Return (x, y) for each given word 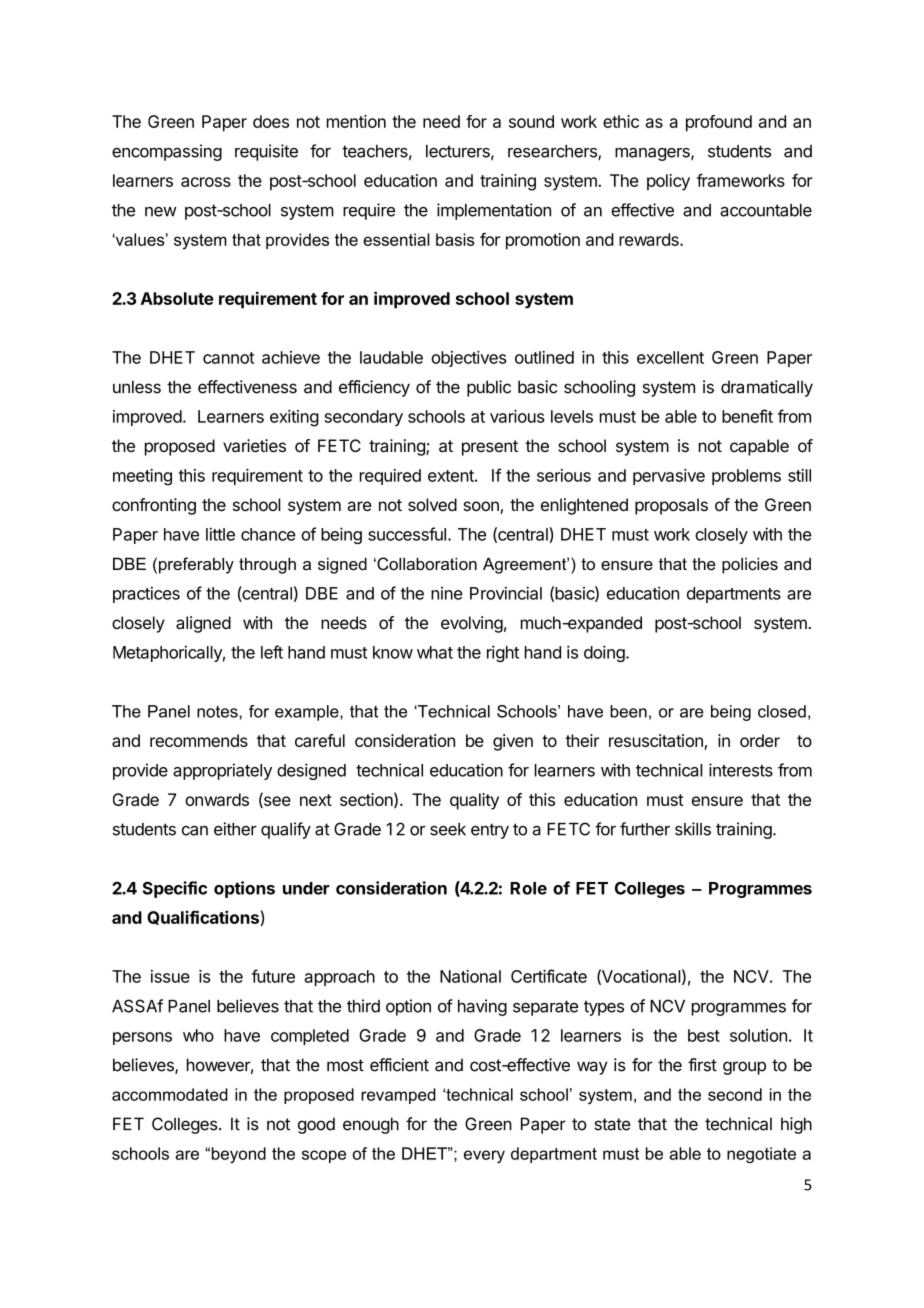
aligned (203, 624)
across (206, 182)
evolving (472, 624)
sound (531, 121)
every (484, 1156)
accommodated (170, 1094)
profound (719, 123)
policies (750, 565)
